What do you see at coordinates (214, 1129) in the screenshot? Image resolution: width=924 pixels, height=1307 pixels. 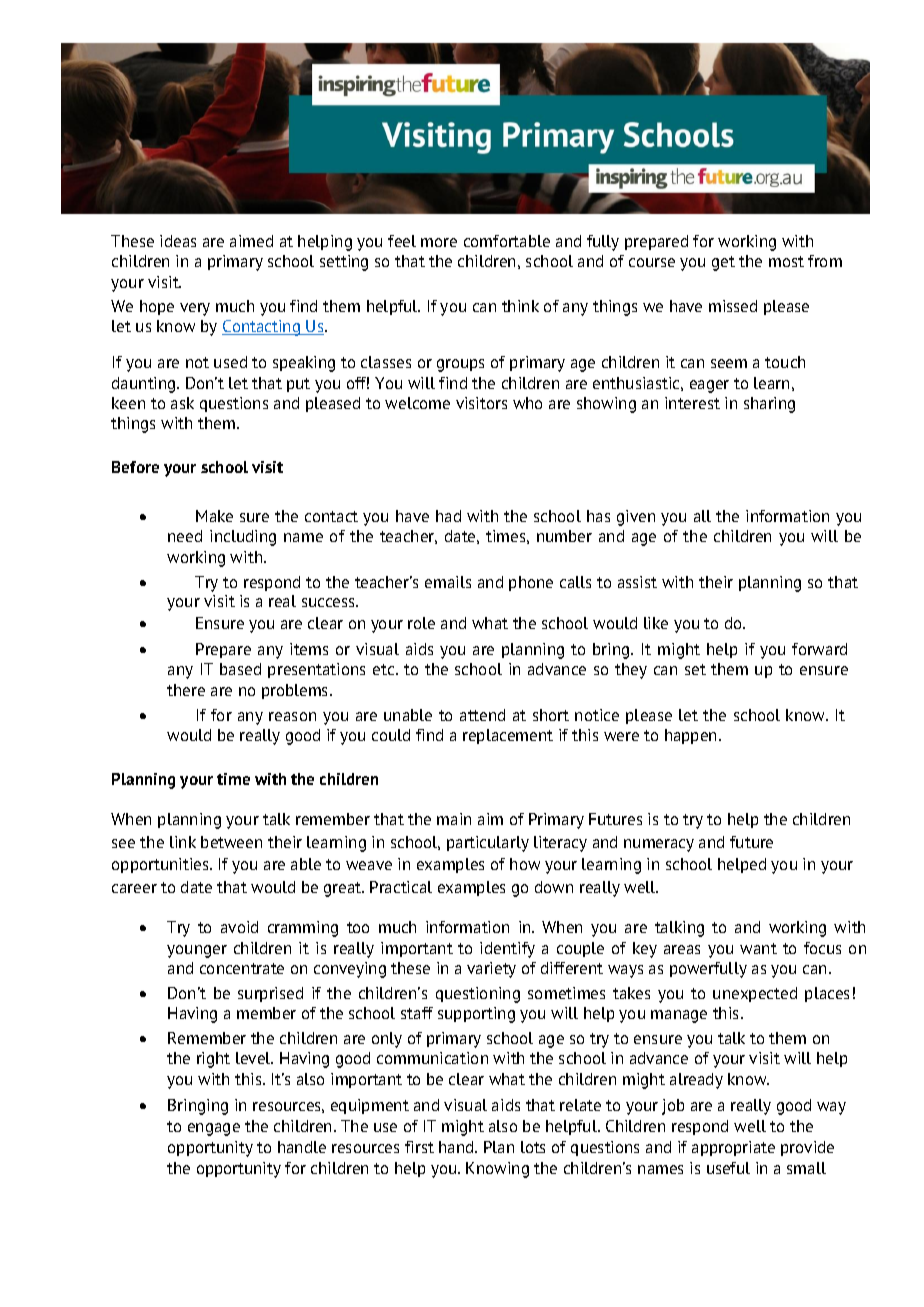 I see `engage` at bounding box center [214, 1129].
